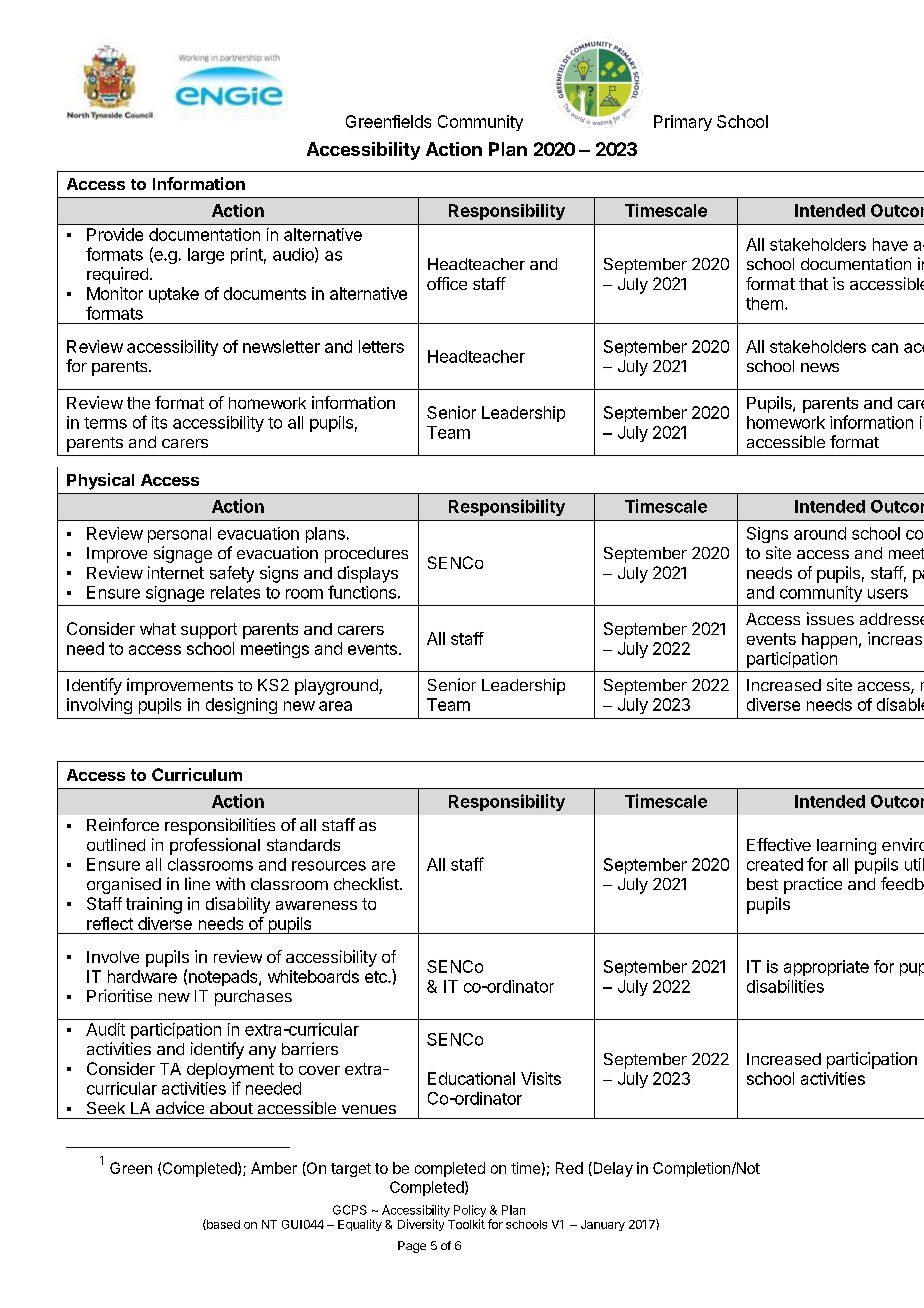 The image size is (924, 1308). What do you see at coordinates (274, 1168) in the image?
I see `Amber` at bounding box center [274, 1168].
